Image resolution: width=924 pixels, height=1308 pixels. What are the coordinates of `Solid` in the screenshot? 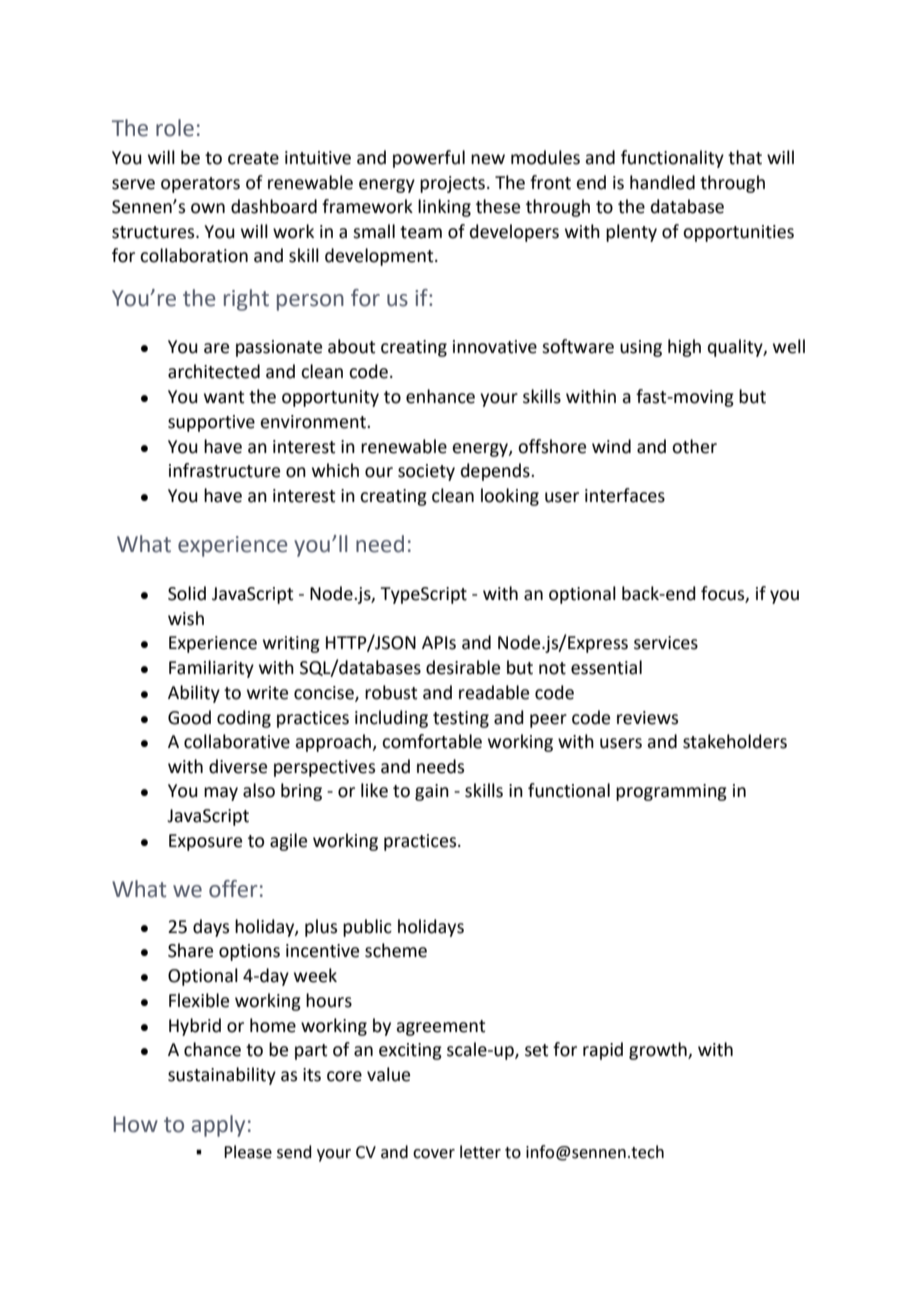 It's located at (187, 593).
